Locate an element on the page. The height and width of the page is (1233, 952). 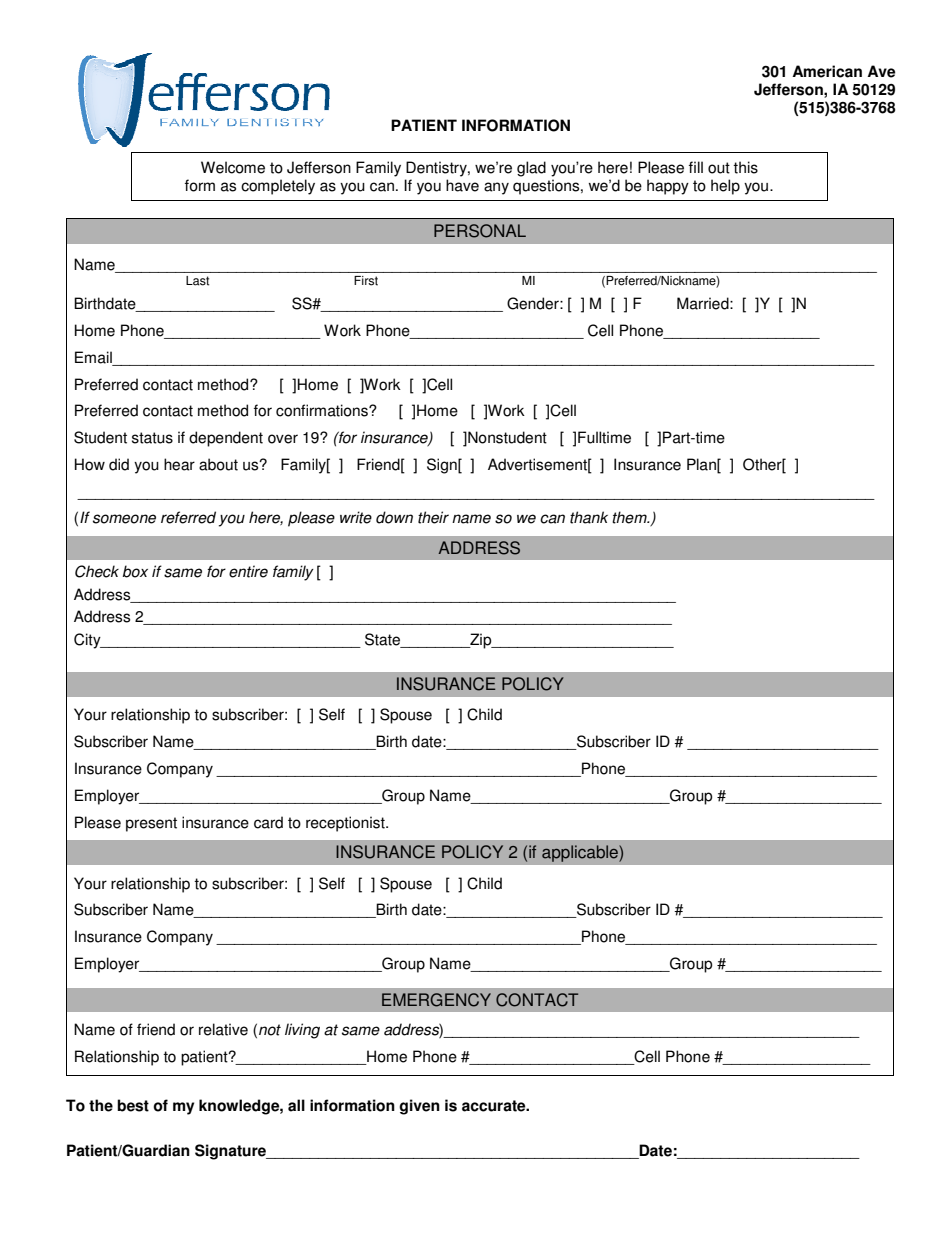
have is located at coordinates (462, 185).
